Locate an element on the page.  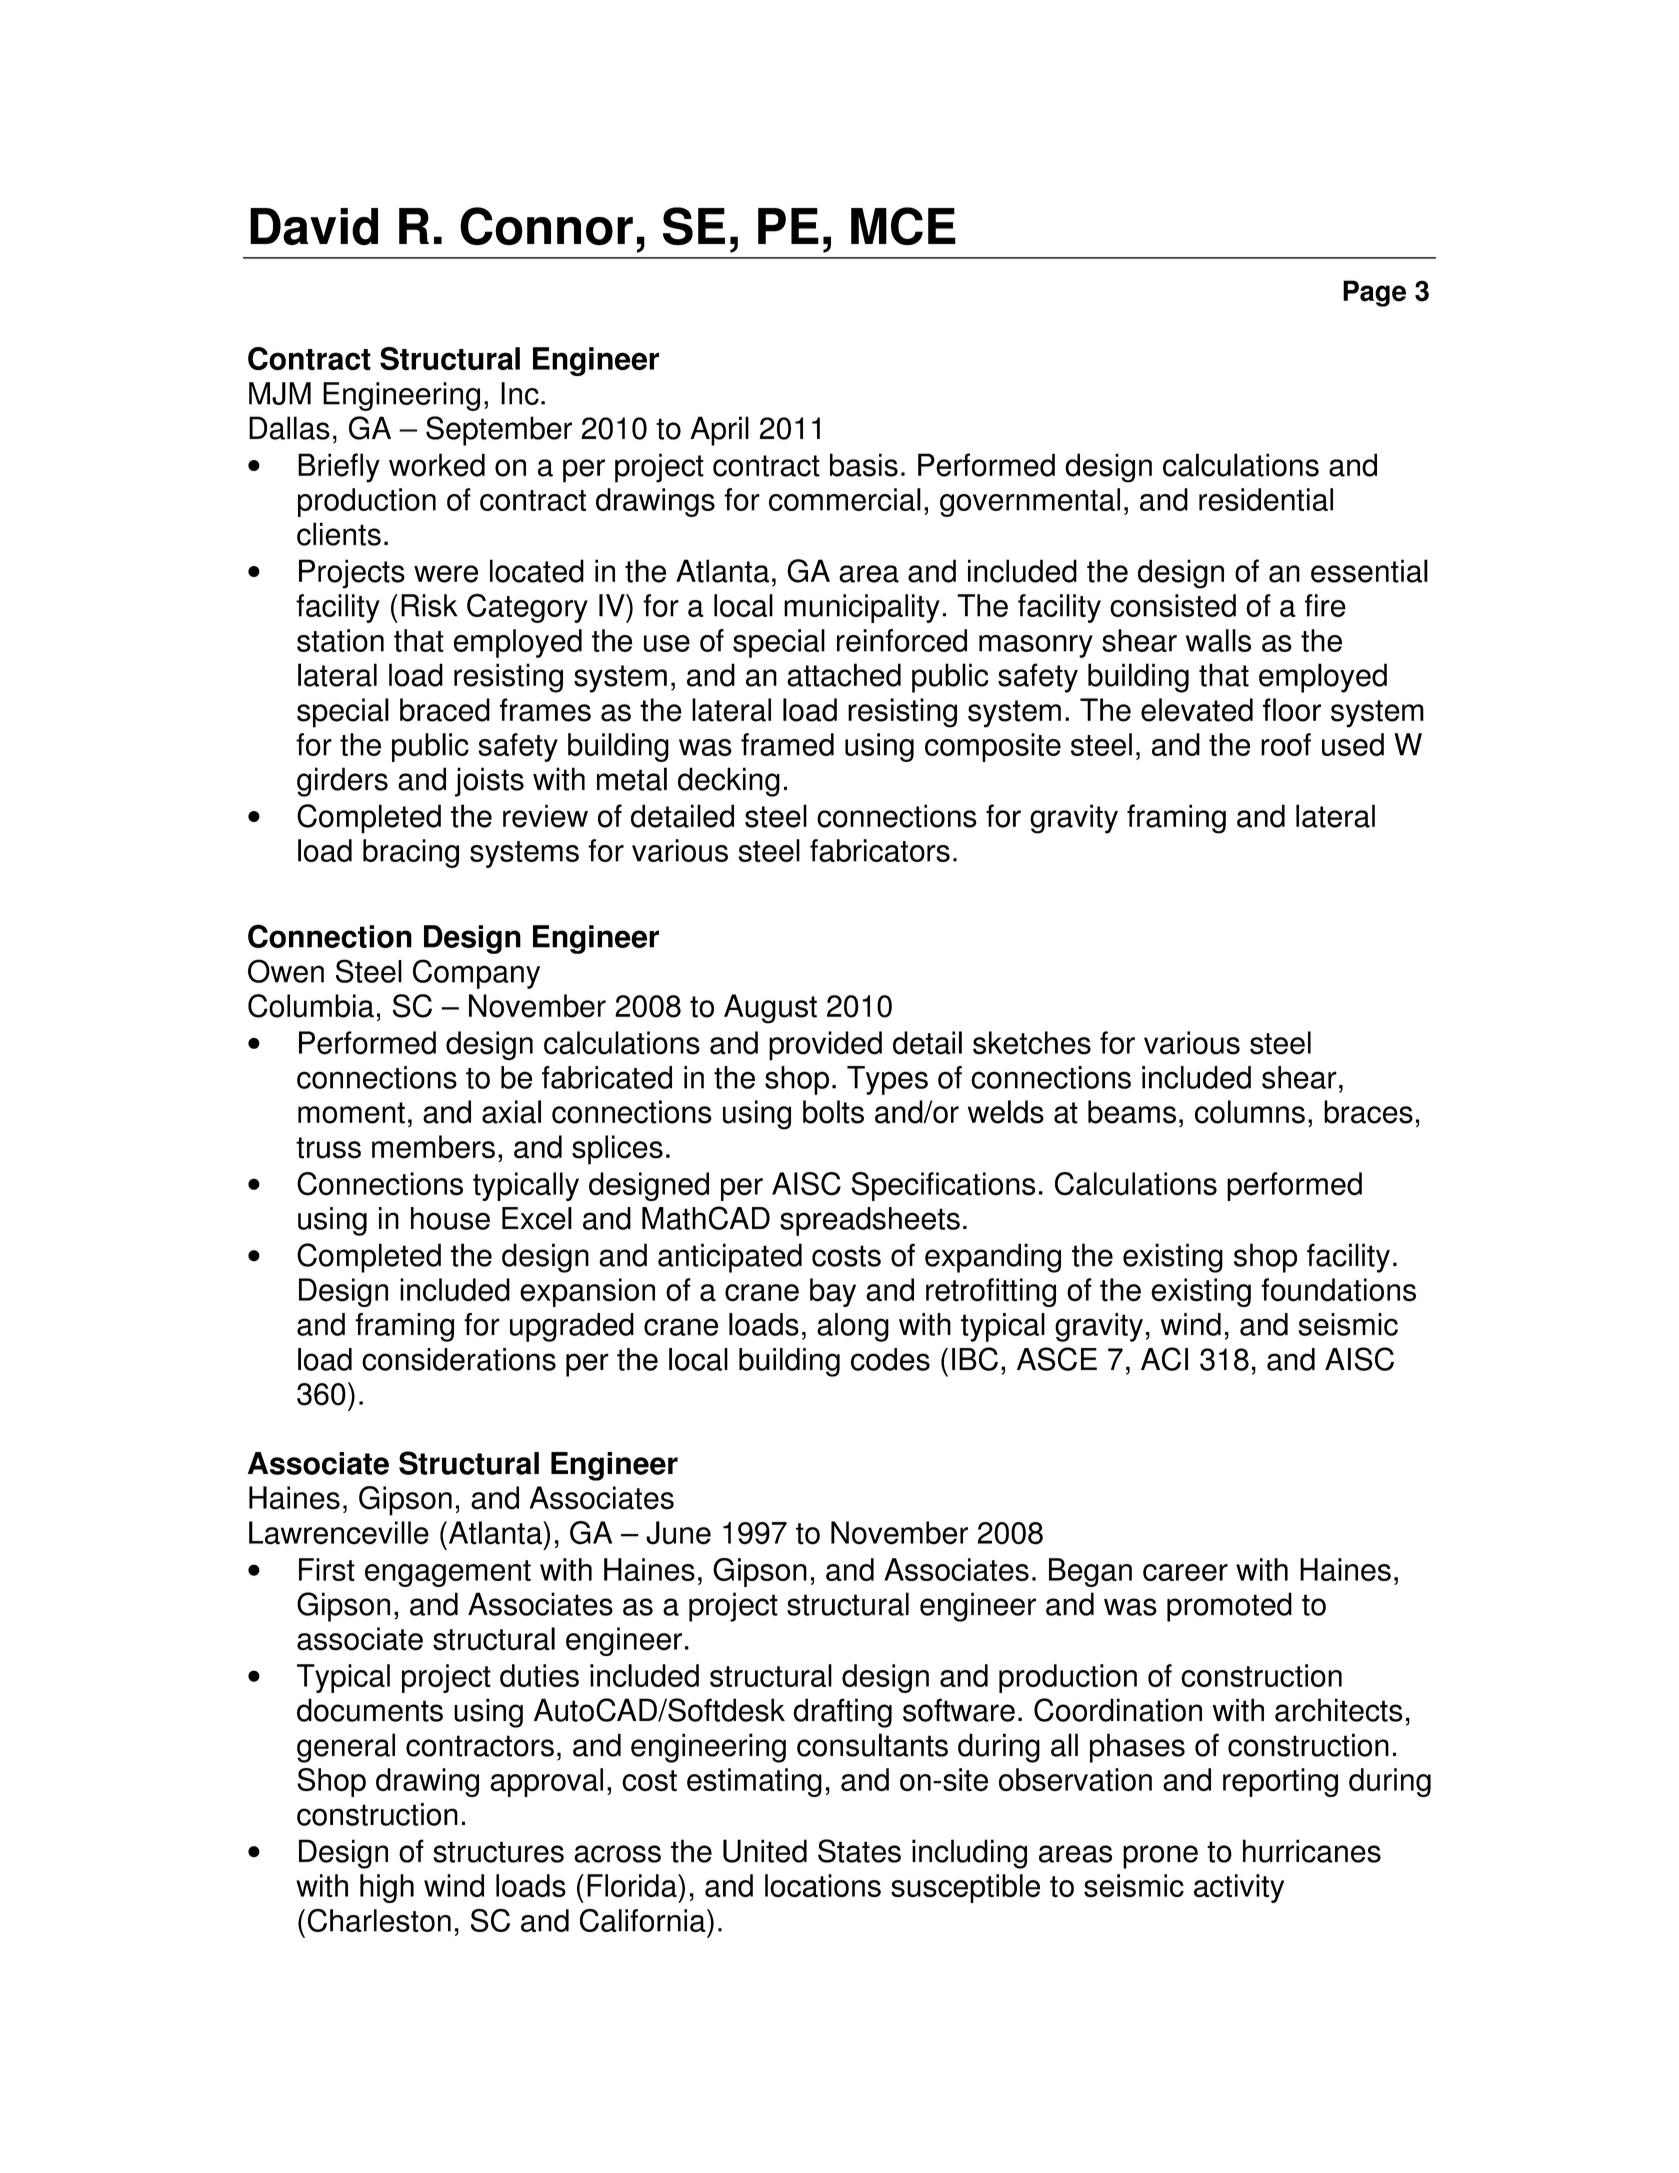
walls is located at coordinates (1218, 640).
